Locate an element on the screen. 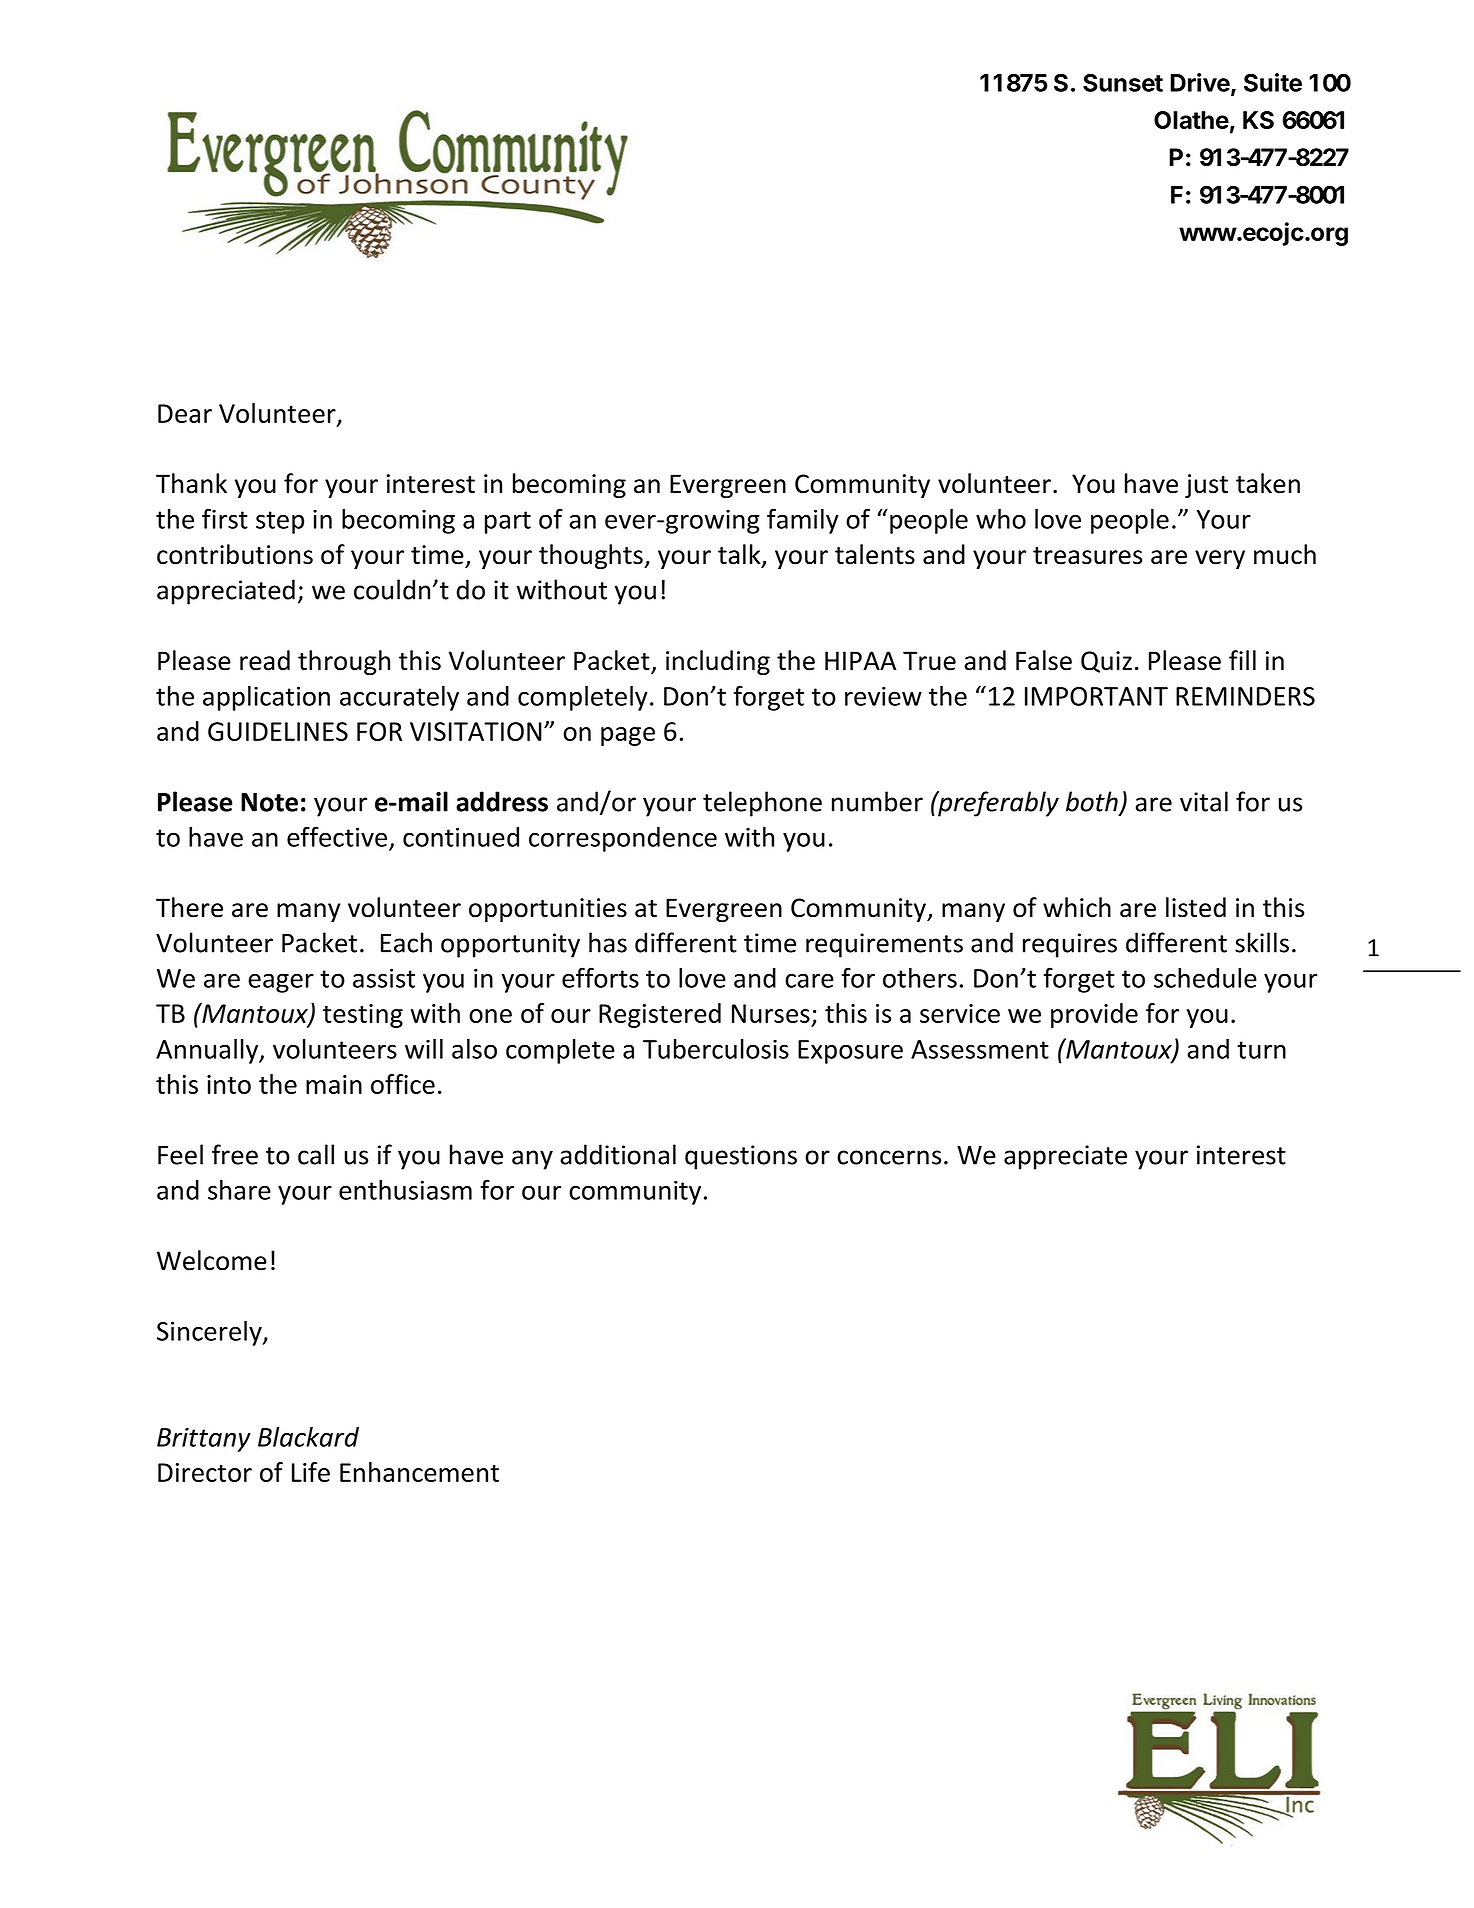 The image size is (1474, 1908). family is located at coordinates (803, 521).
